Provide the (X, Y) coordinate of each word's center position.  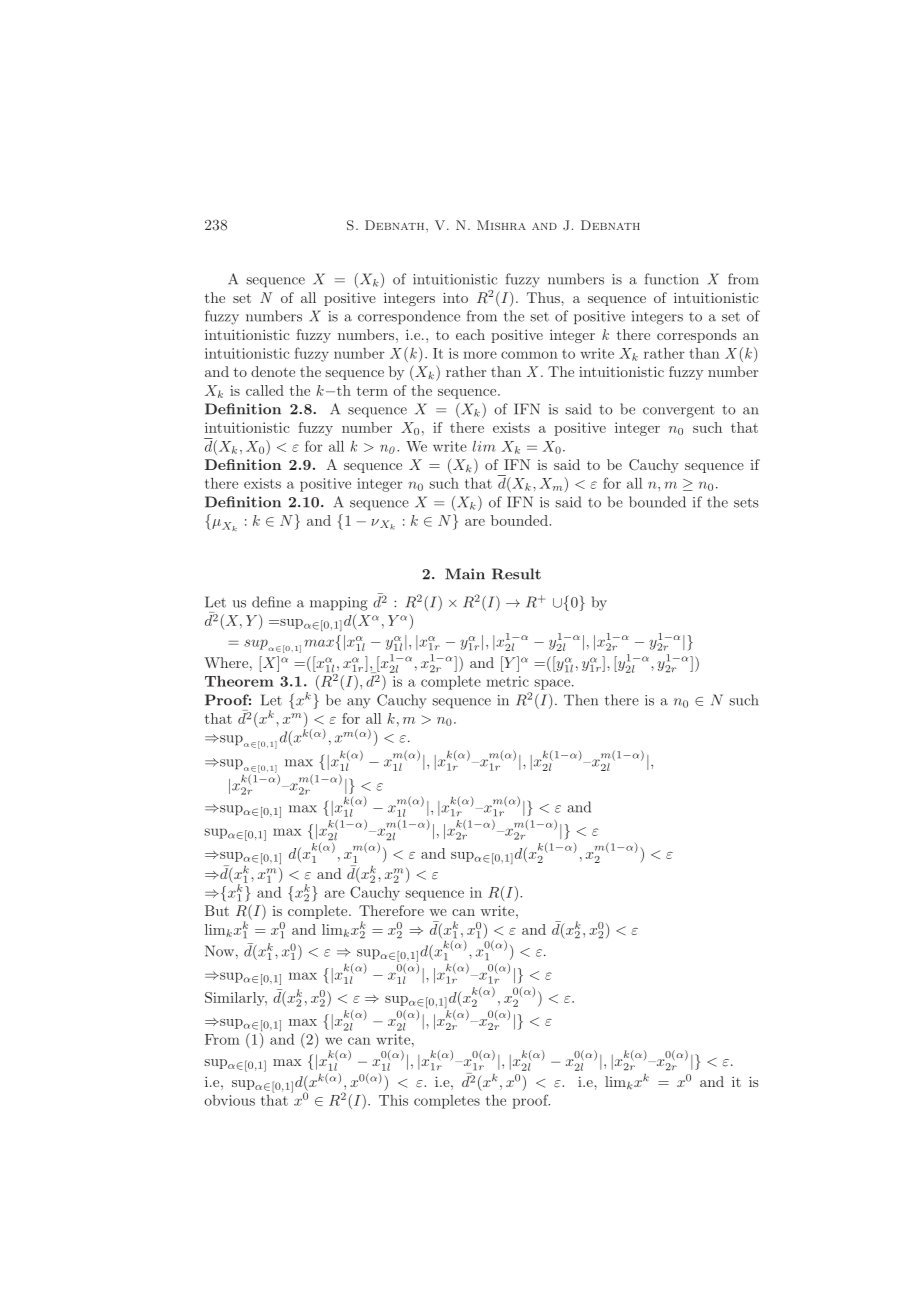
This (393, 1100)
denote (273, 371)
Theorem (239, 681)
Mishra (501, 225)
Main (465, 574)
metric (507, 681)
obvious (229, 1100)
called (265, 390)
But (217, 910)
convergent (679, 411)
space (553, 684)
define (271, 602)
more (480, 355)
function (672, 279)
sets (746, 503)
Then (581, 700)
